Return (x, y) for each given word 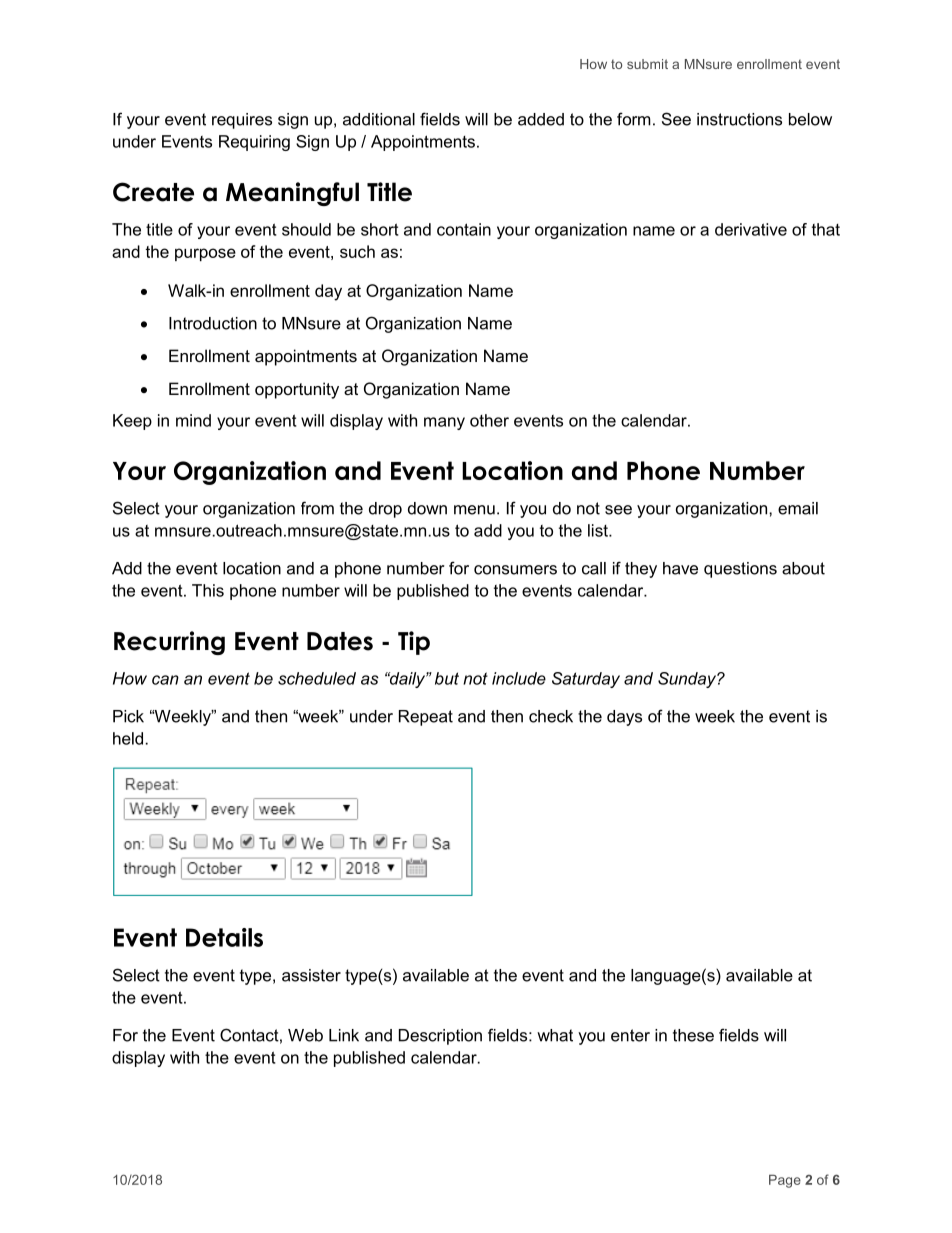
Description (440, 1037)
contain (464, 229)
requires (242, 121)
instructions (739, 119)
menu (474, 510)
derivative (751, 229)
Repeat (426, 718)
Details (224, 937)
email (798, 508)
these (693, 1035)
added (541, 119)
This (208, 590)
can (165, 680)
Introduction (213, 323)
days (624, 718)
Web (305, 1035)
